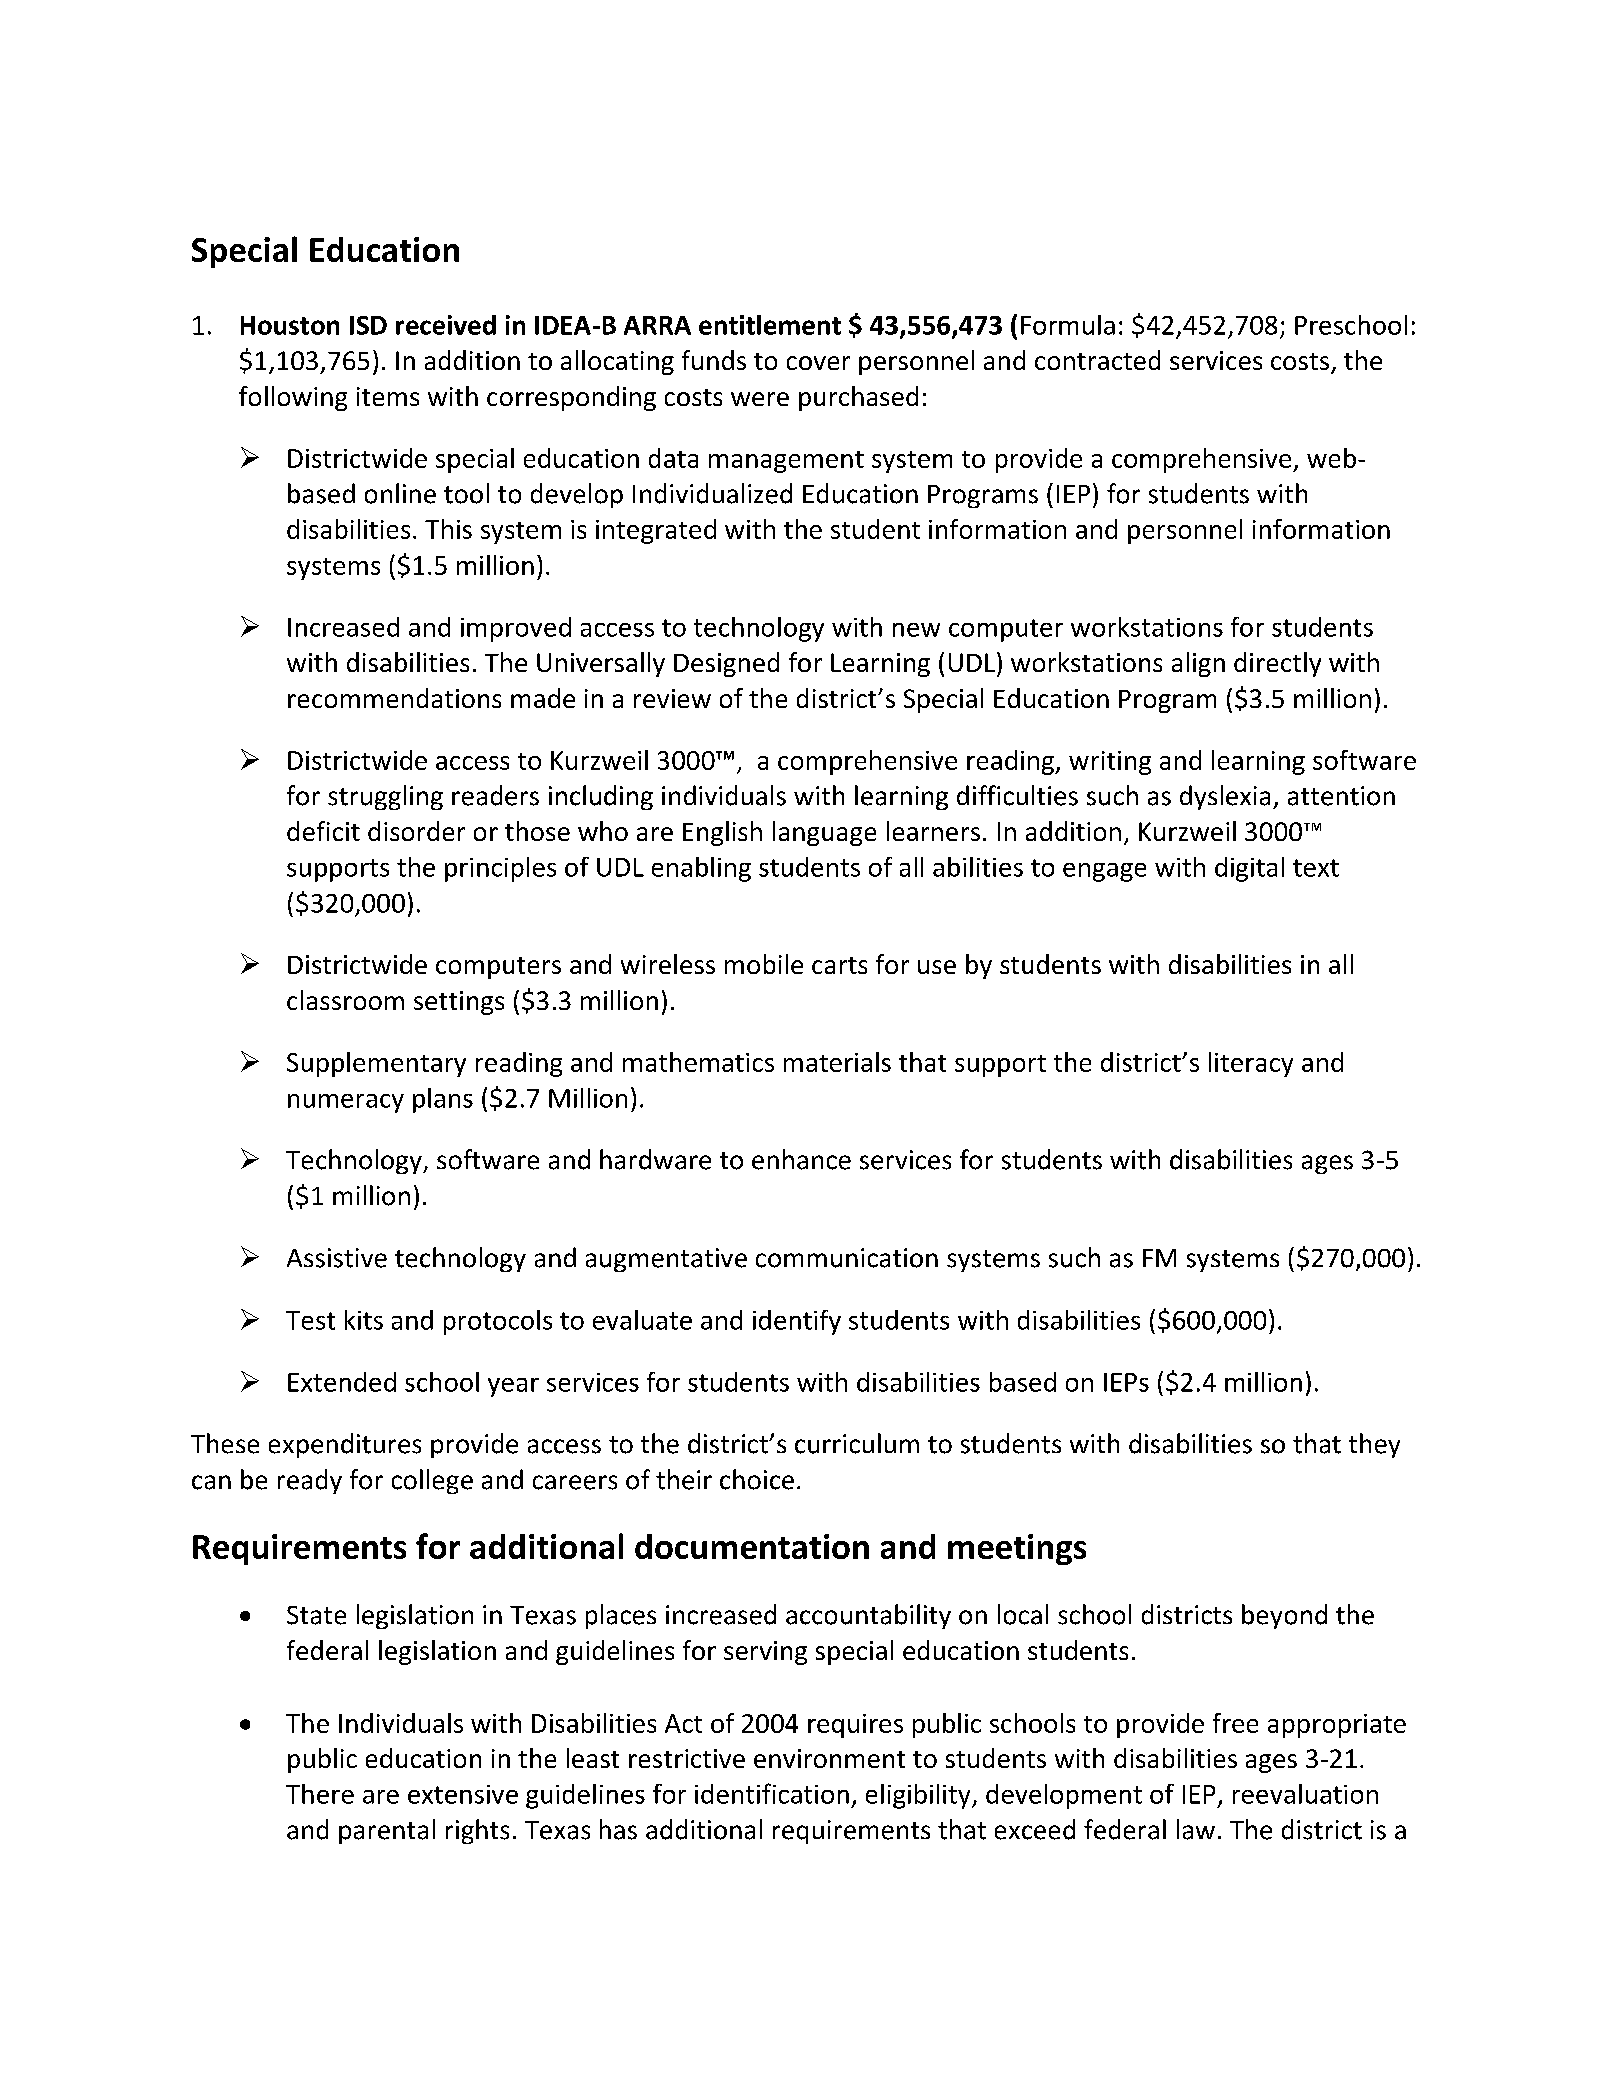  Describe the element at coordinates (818, 363) in the screenshot. I see `cover` at that location.
